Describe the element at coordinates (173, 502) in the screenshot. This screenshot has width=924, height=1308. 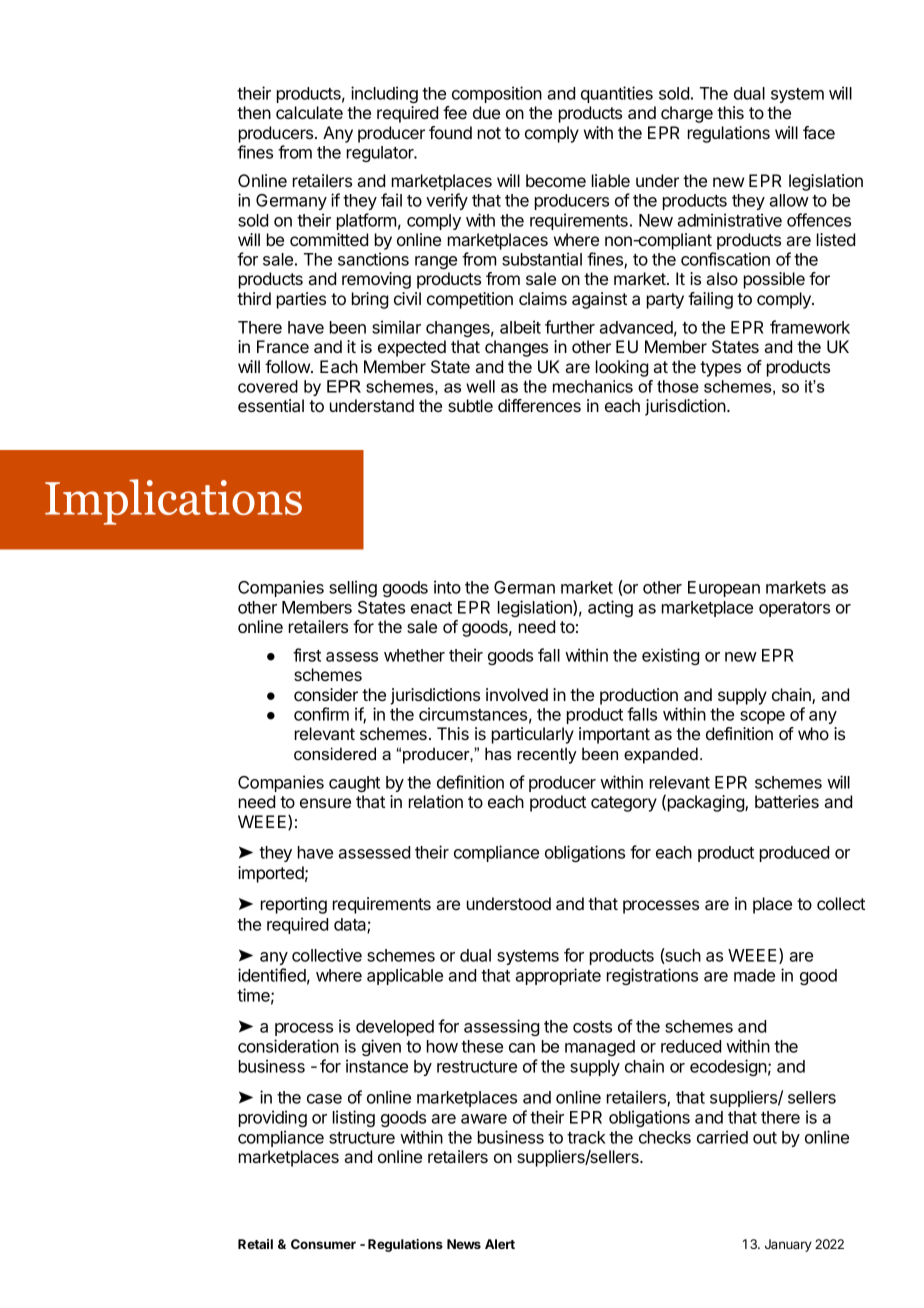
I see `Implications` at that location.
